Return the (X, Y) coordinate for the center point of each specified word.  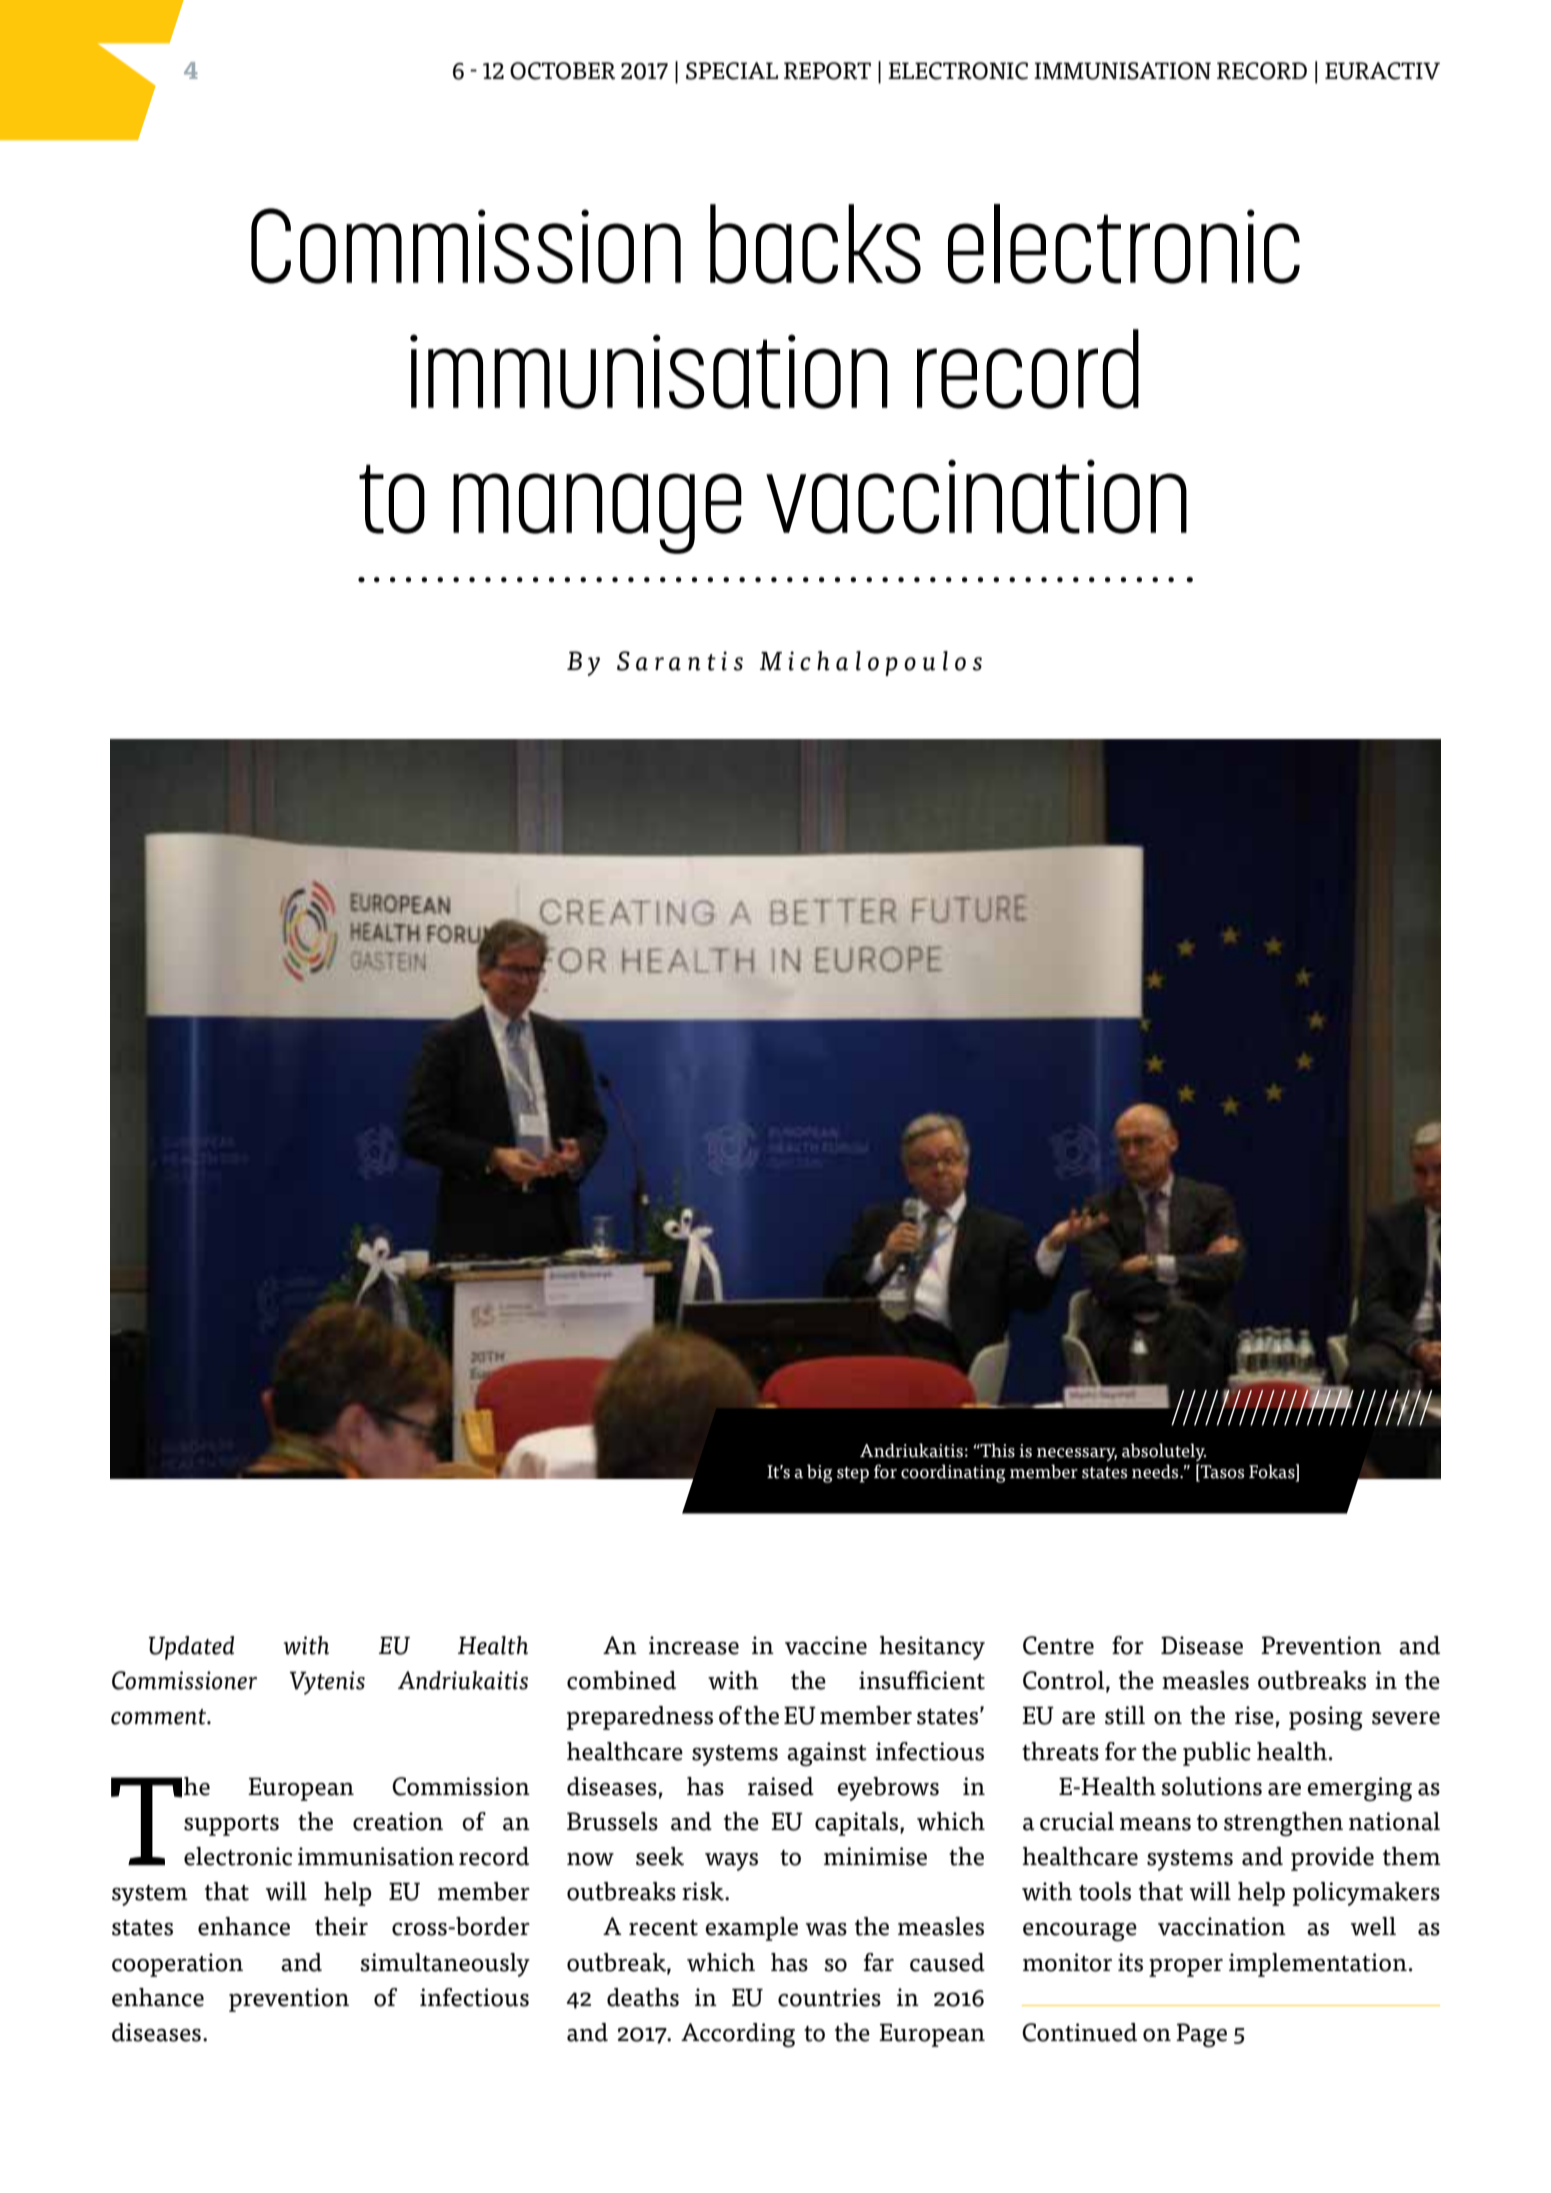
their (341, 1926)
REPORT (827, 71)
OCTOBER (562, 71)
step (853, 1475)
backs (815, 244)
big (819, 1473)
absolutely (1164, 1452)
